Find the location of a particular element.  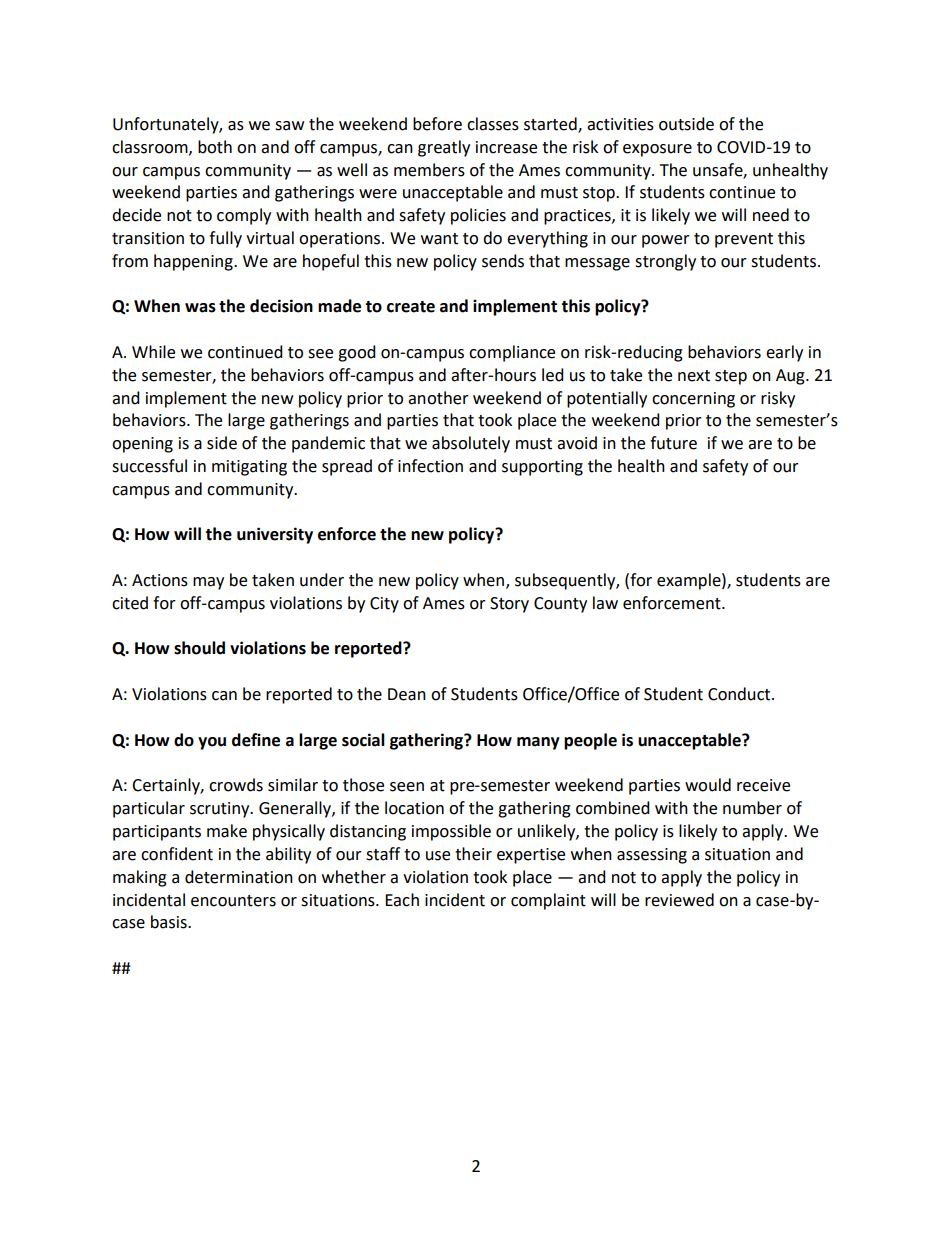

Conduct is located at coordinates (740, 694).
